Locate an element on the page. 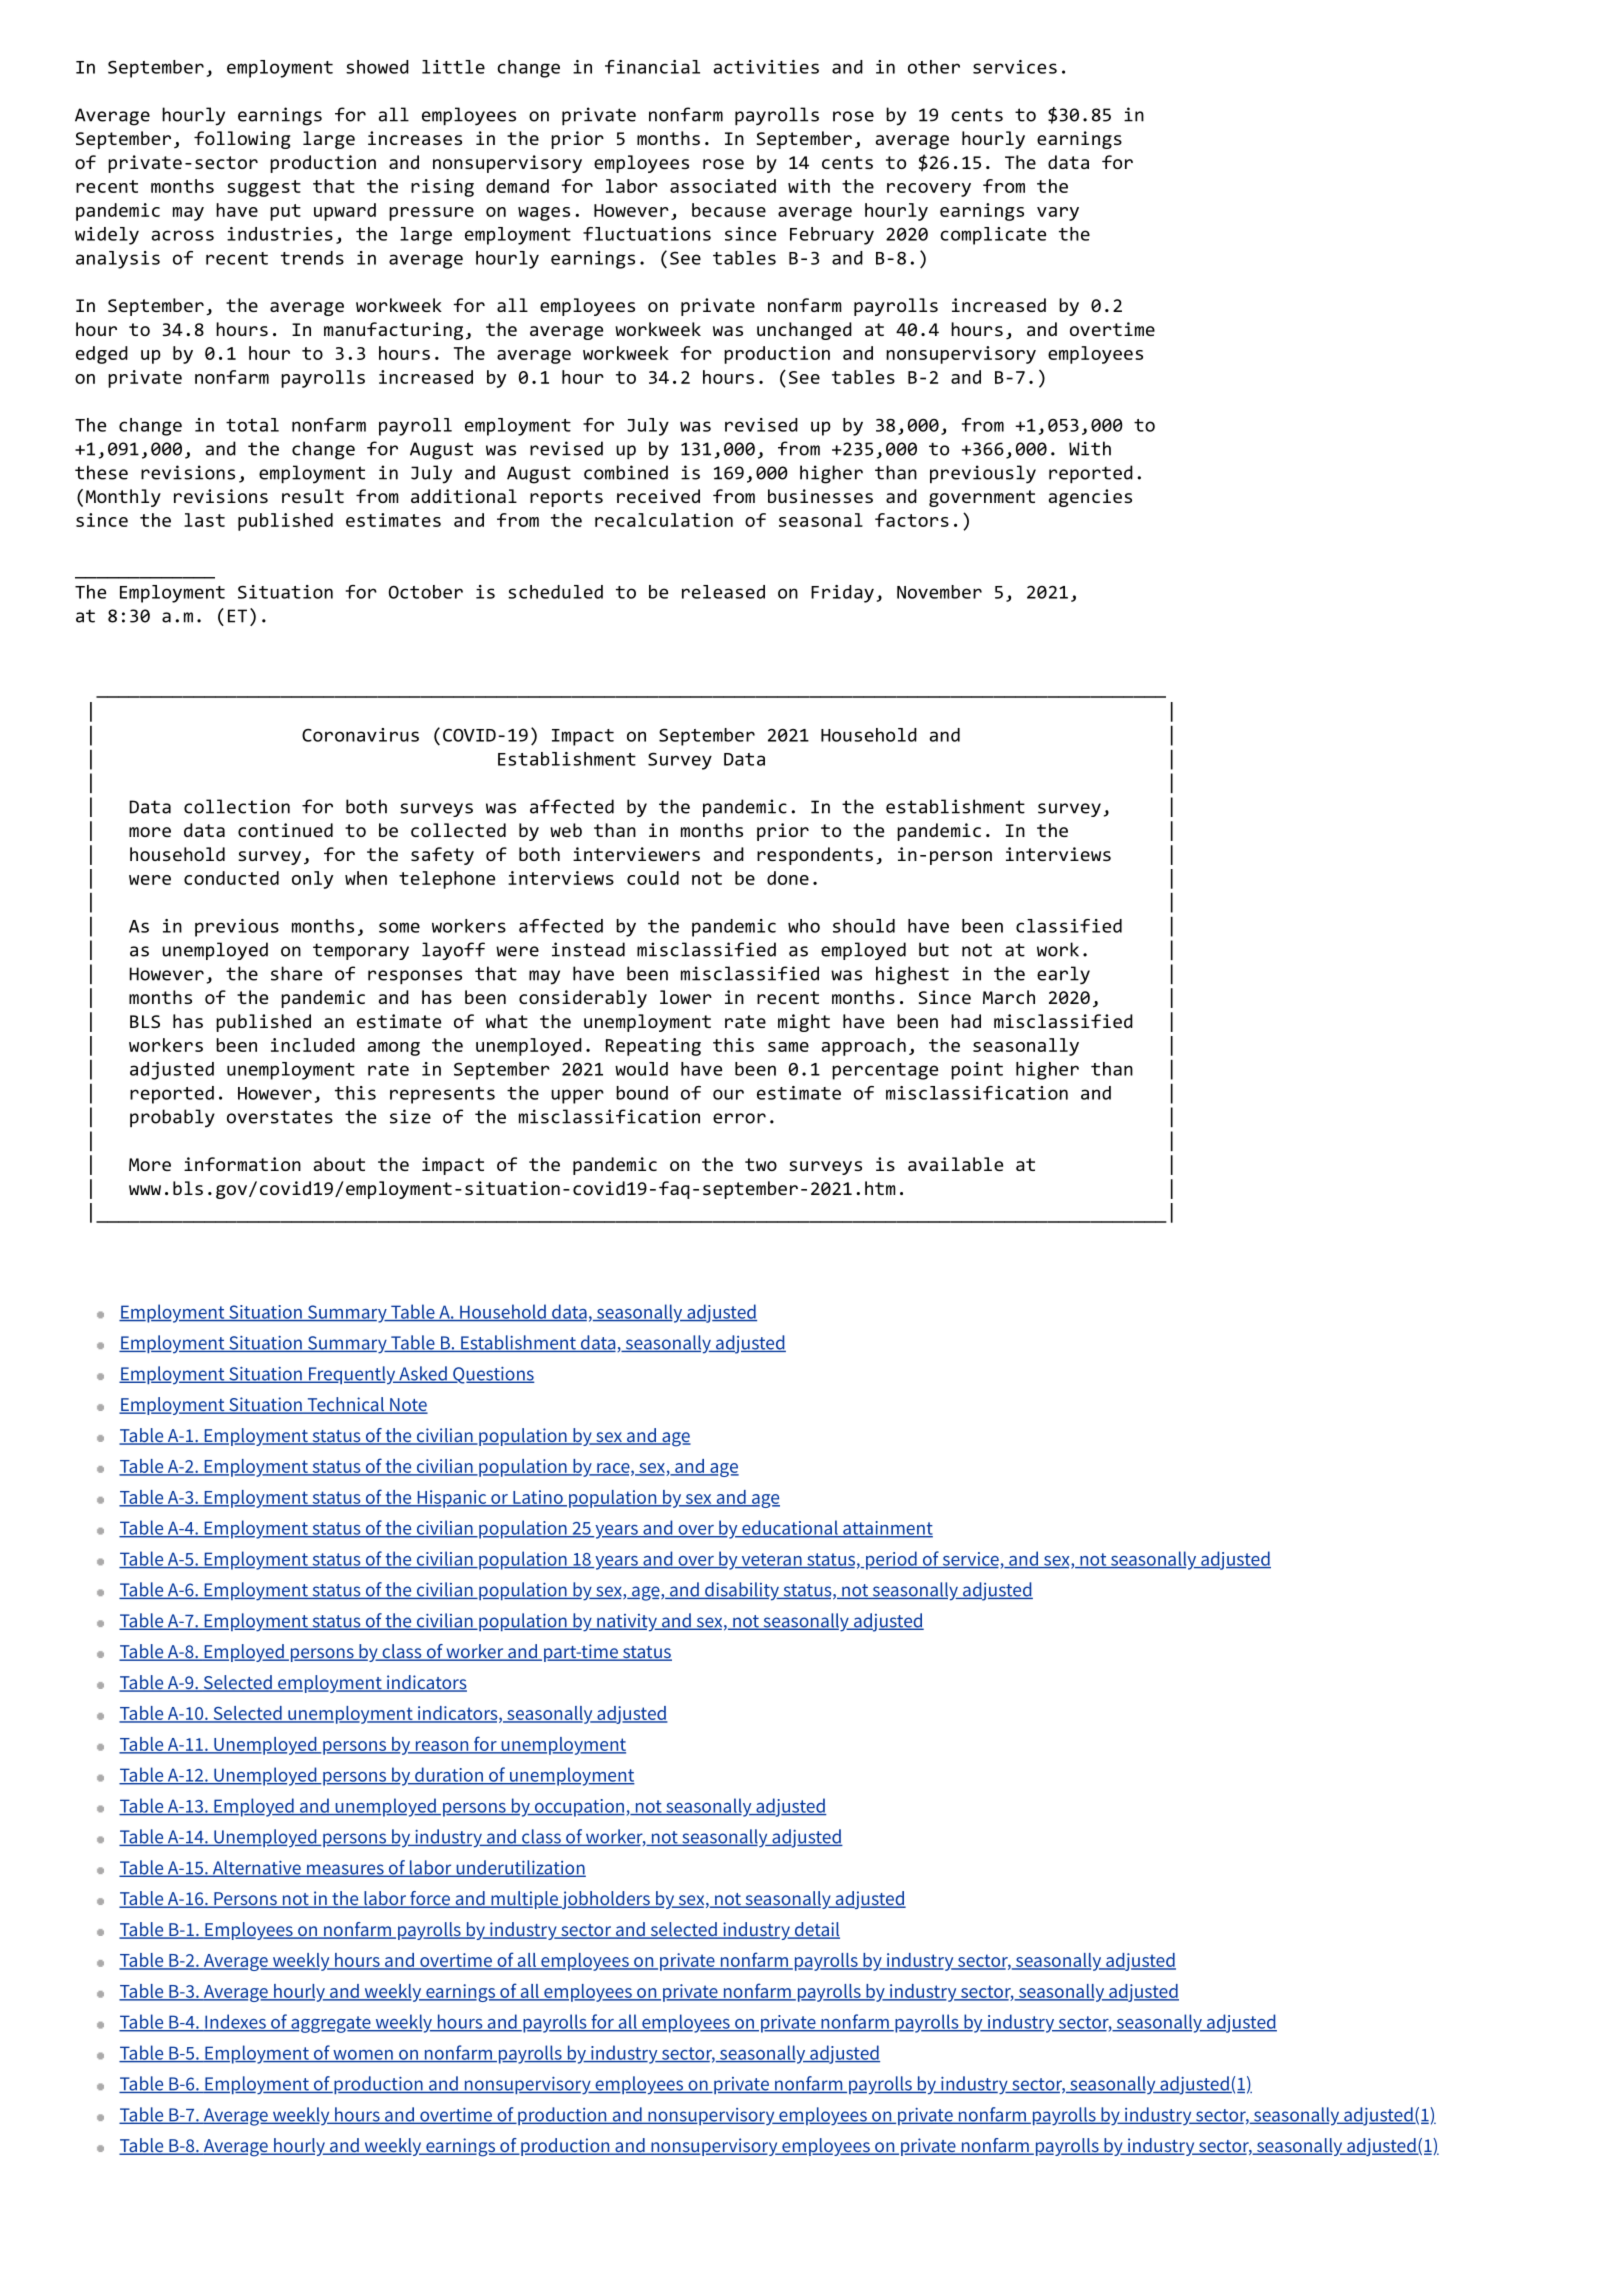  upper is located at coordinates (577, 1096).
